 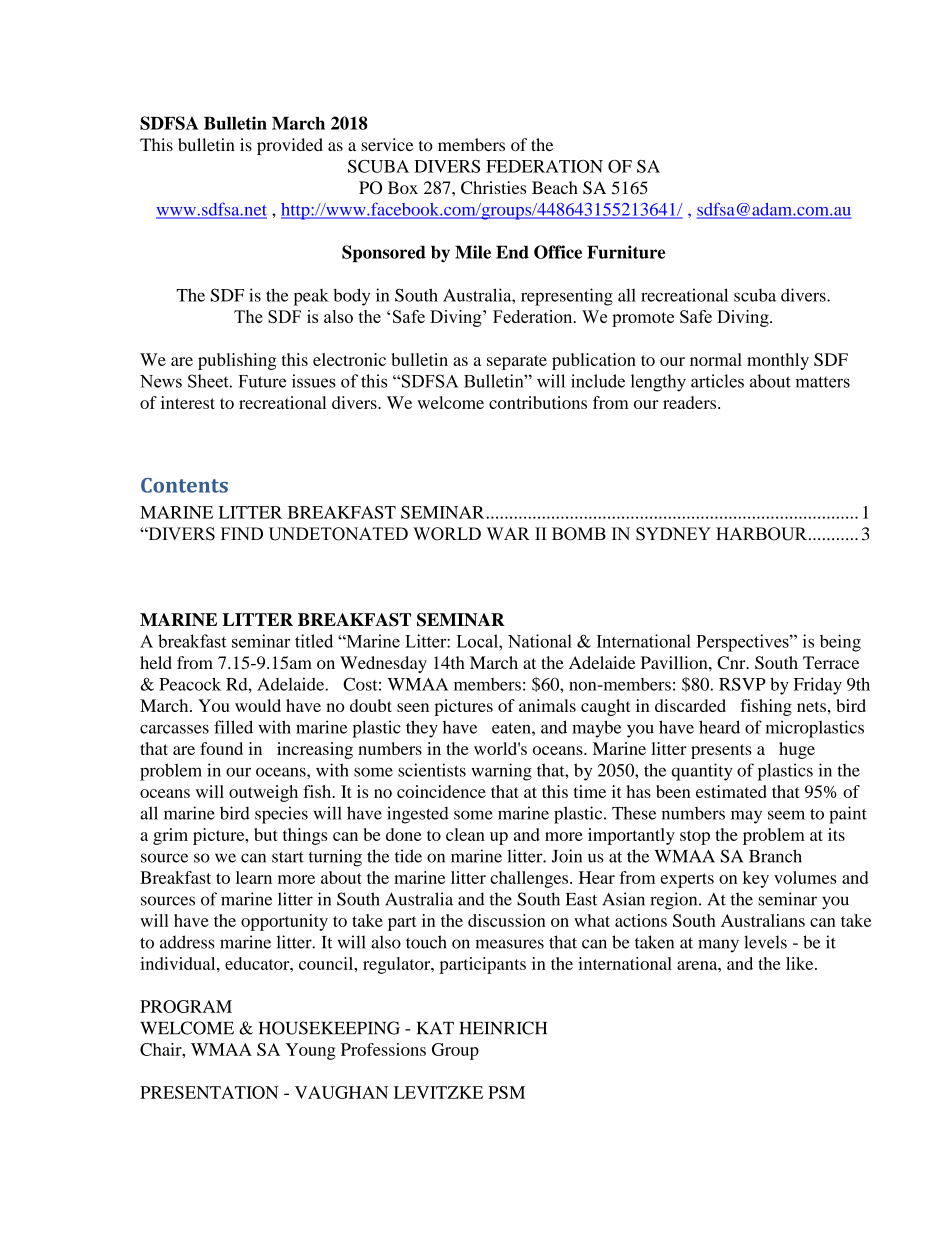 What do you see at coordinates (209, 1092) in the page?
I see `PRESENTATION` at bounding box center [209, 1092].
